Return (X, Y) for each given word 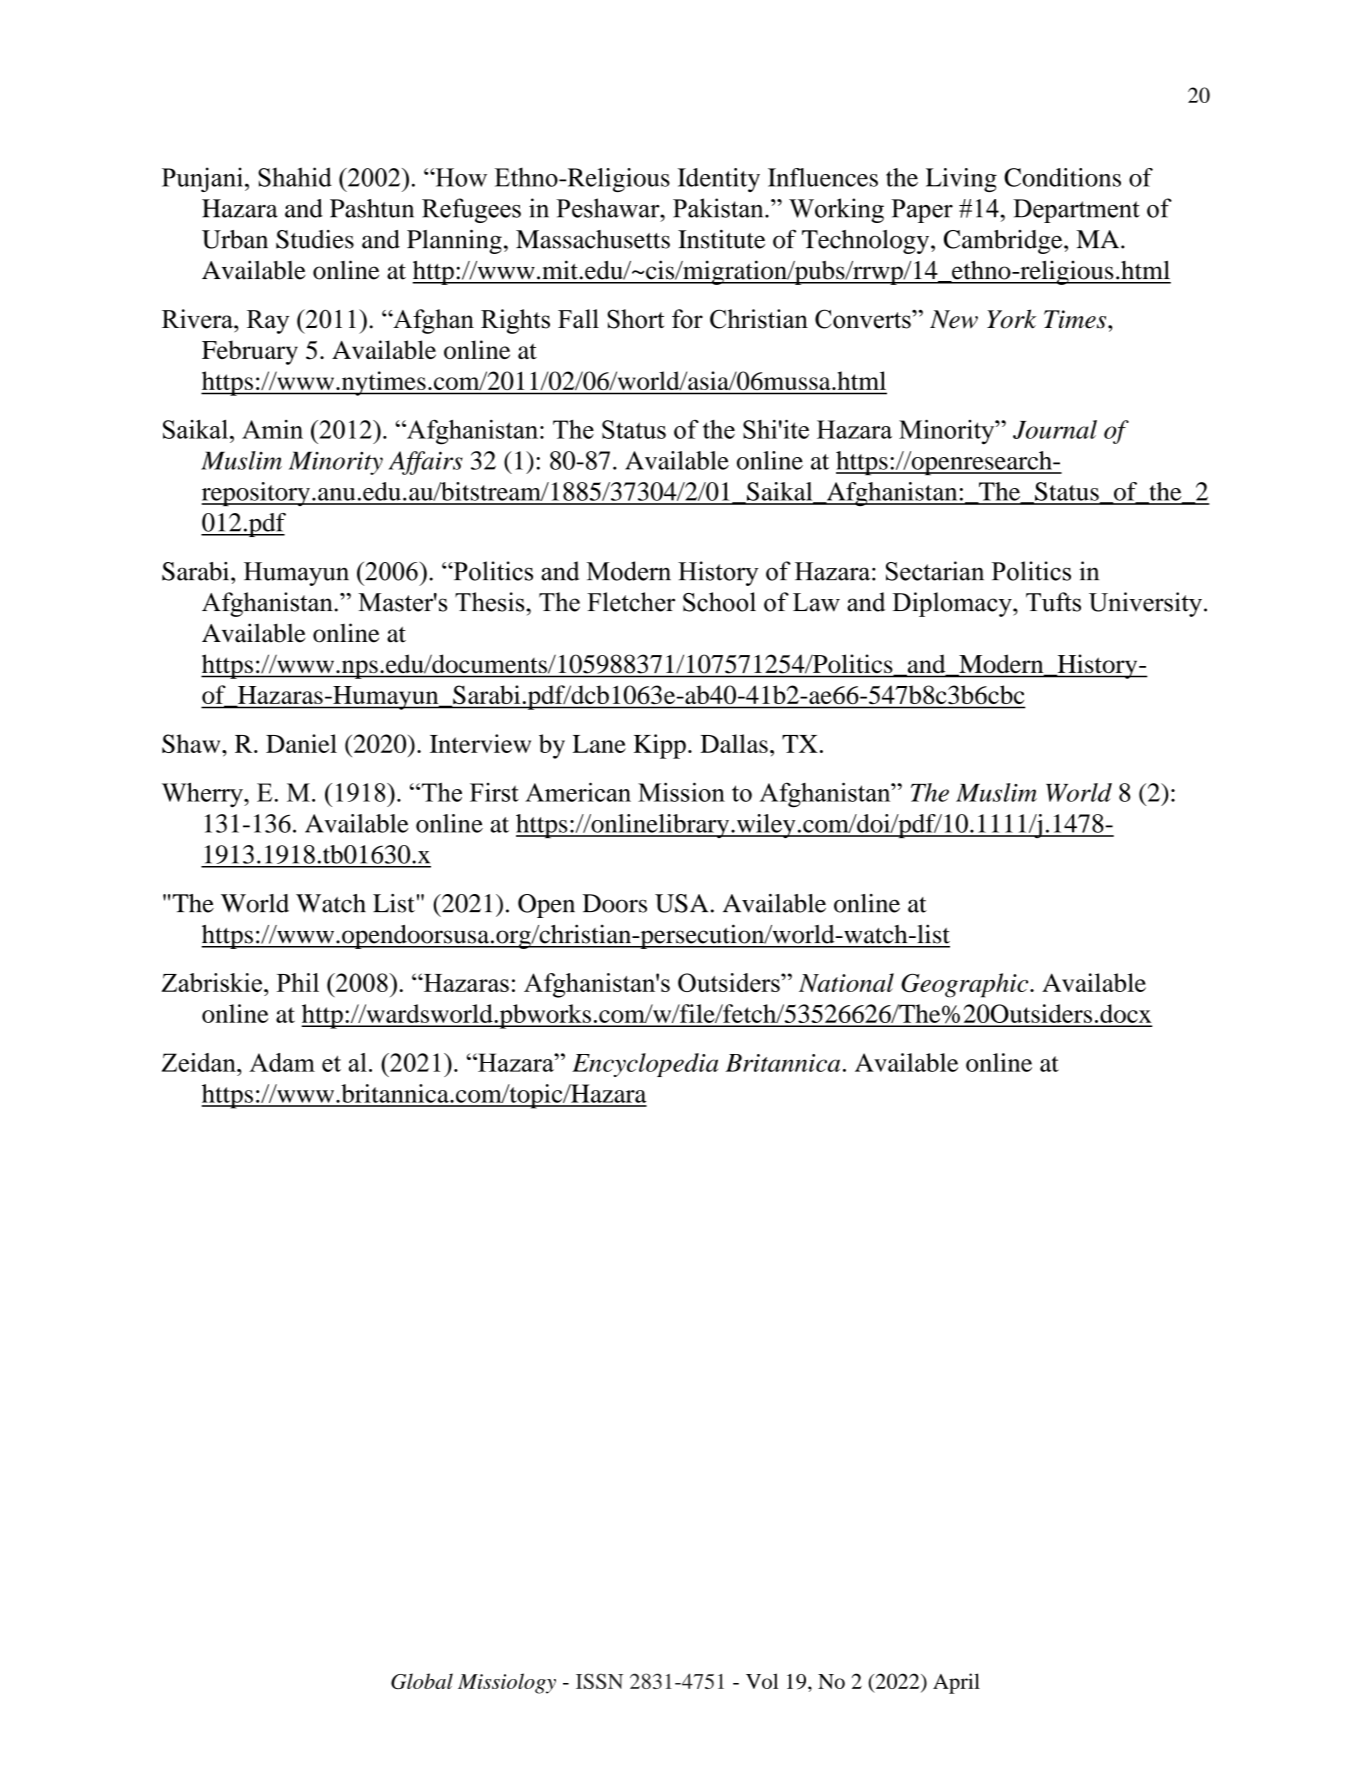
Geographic (966, 985)
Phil (298, 982)
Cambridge (1004, 242)
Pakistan (719, 208)
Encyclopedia (645, 1065)
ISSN (599, 1681)
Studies (315, 239)
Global (422, 1681)
